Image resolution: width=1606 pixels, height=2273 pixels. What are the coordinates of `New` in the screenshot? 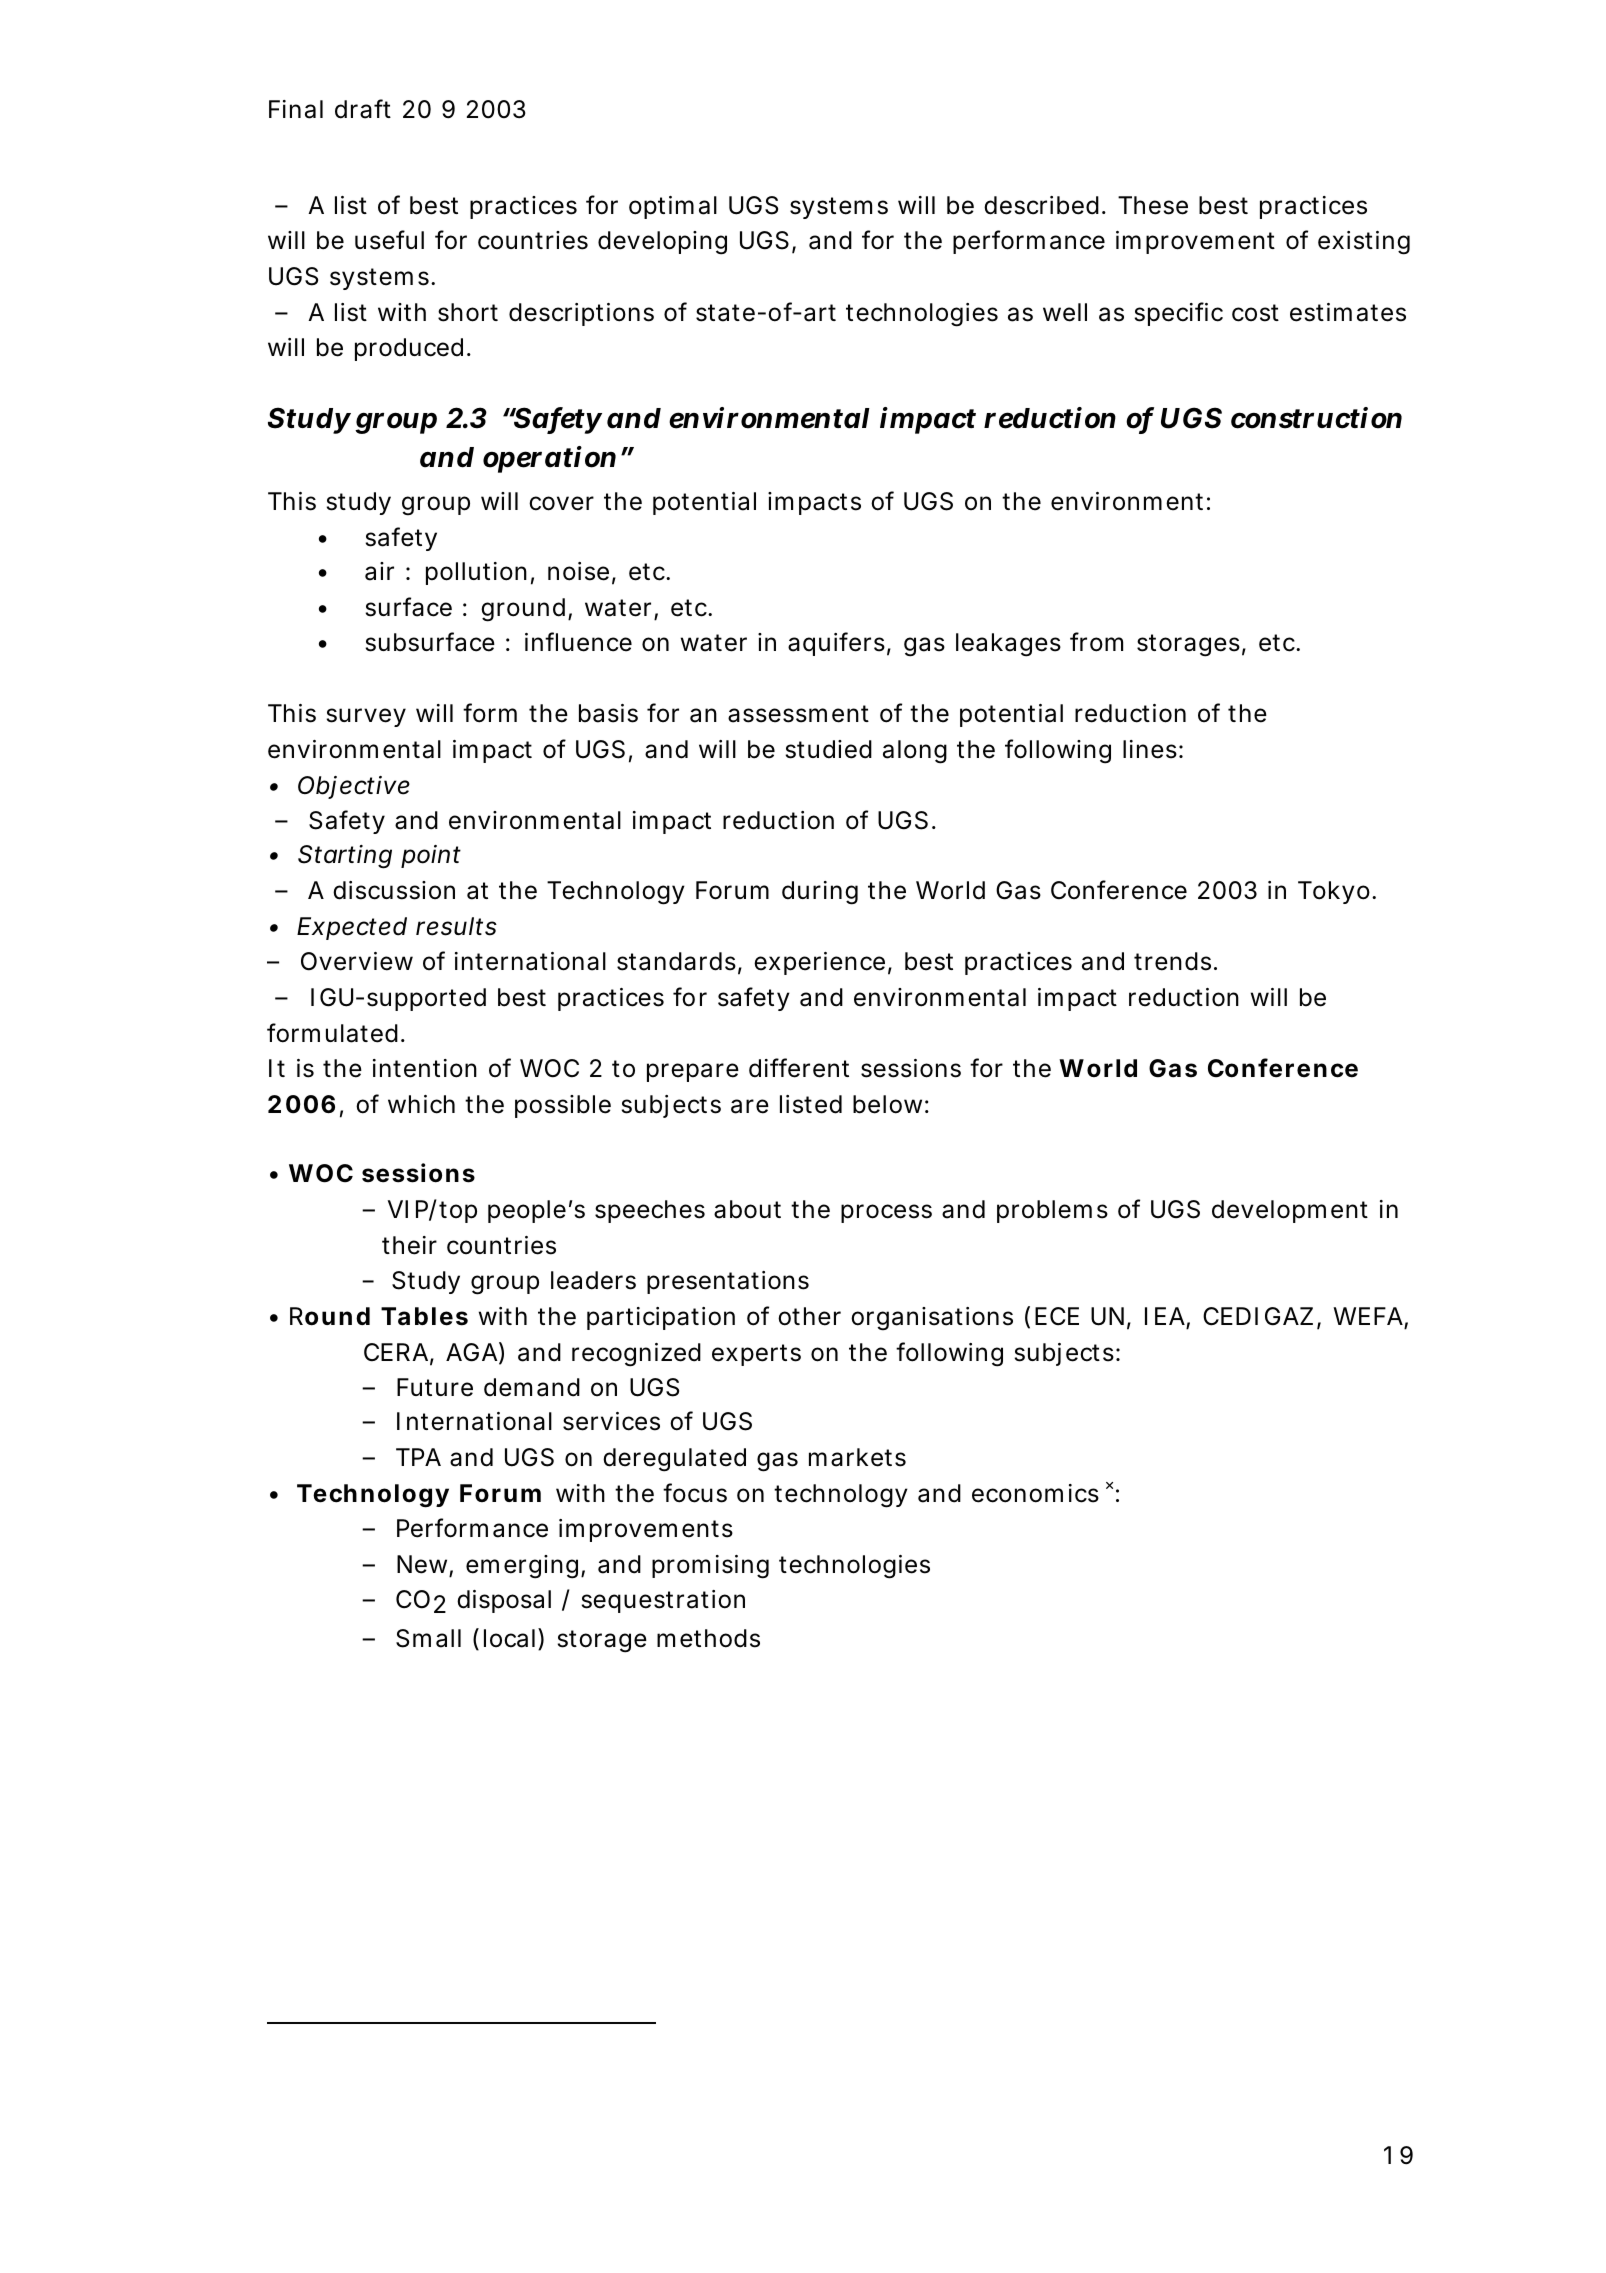 It's located at (425, 1565).
